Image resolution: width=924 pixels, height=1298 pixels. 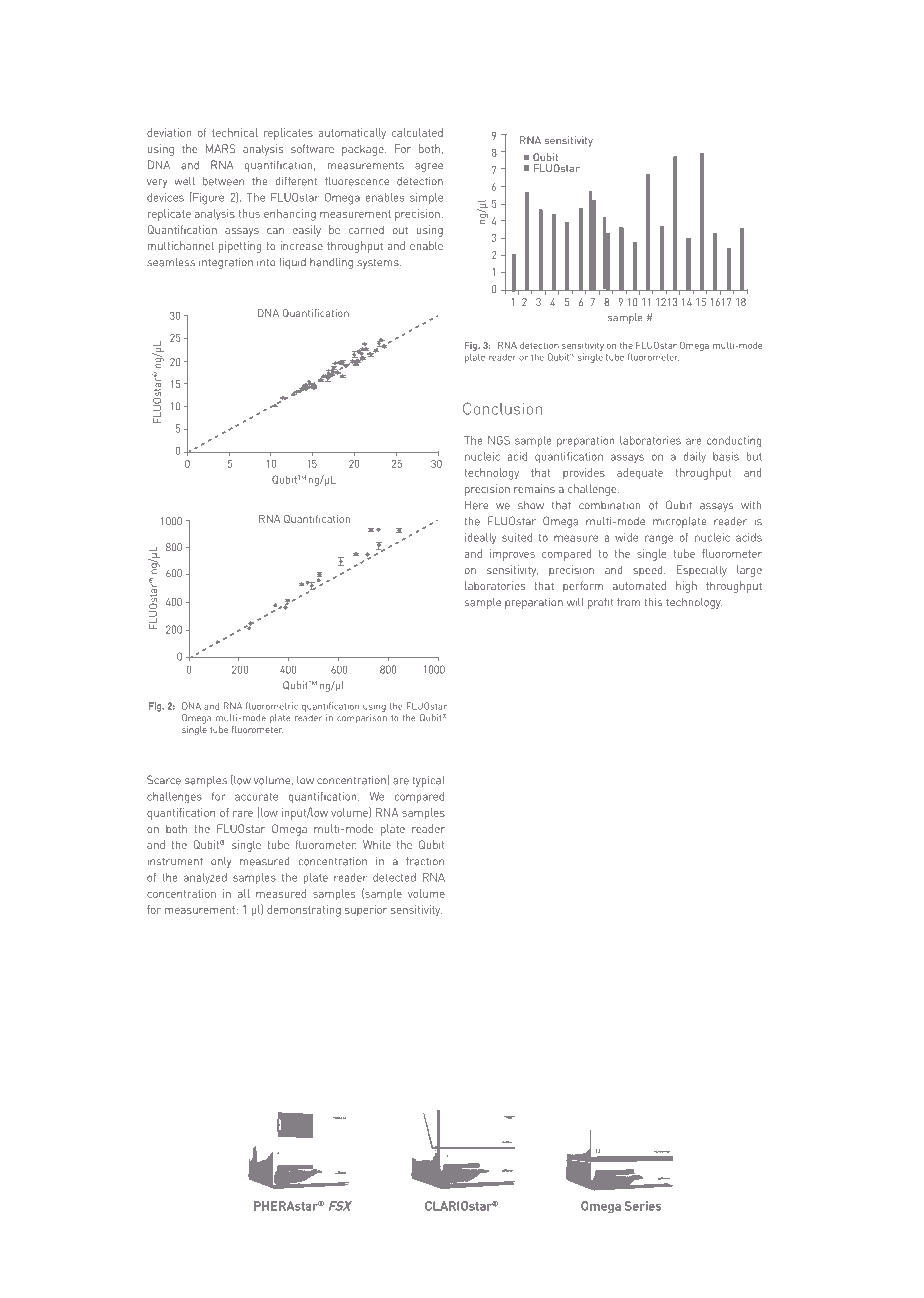 I want to click on comparison, so click(x=362, y=719).
